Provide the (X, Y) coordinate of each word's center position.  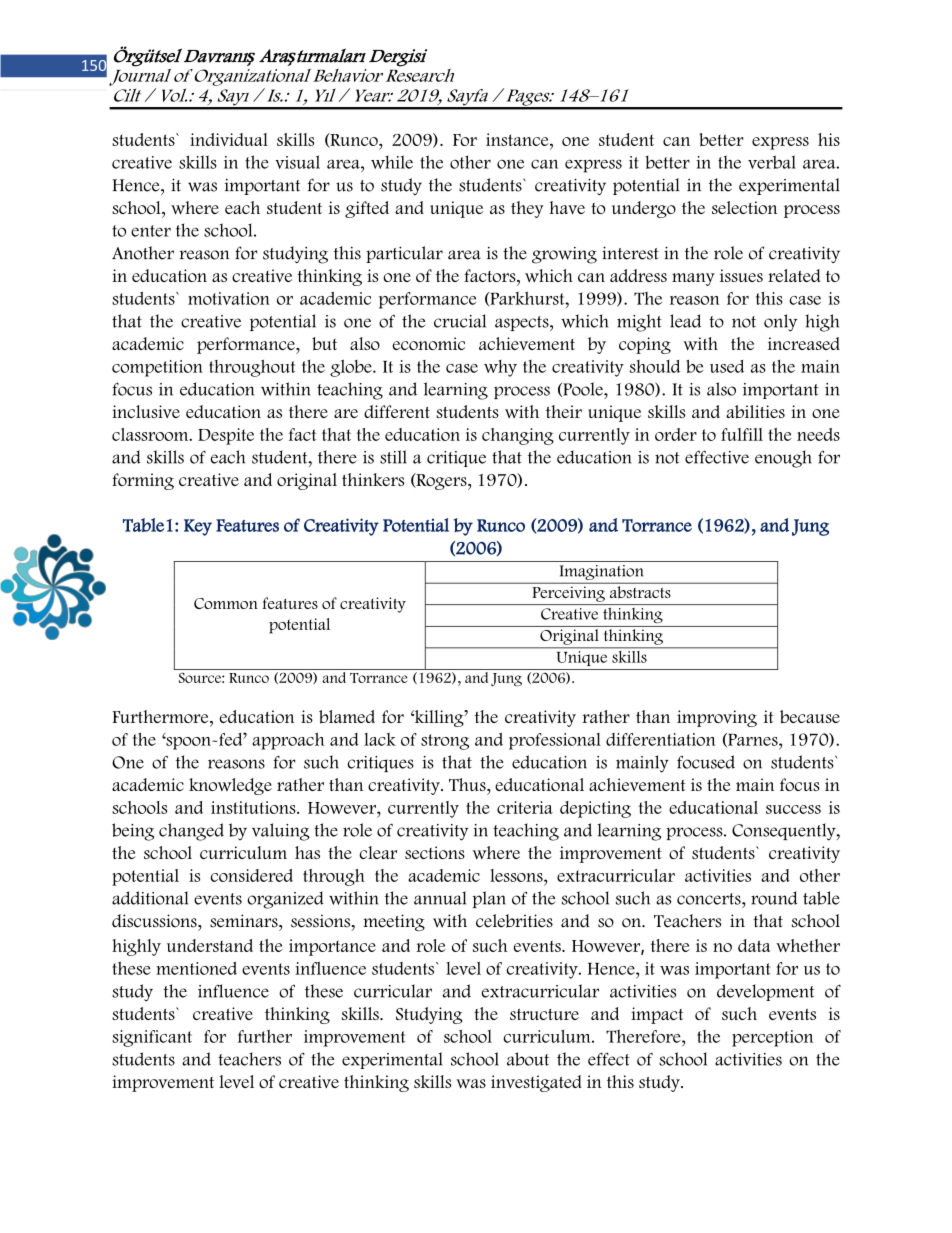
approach (288, 741)
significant (152, 1038)
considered (252, 875)
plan (489, 899)
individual (229, 139)
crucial (460, 321)
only (780, 323)
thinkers (373, 479)
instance (518, 139)
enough (783, 459)
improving (717, 718)
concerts (710, 899)
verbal (772, 162)
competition (157, 368)
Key (198, 527)
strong (445, 742)
